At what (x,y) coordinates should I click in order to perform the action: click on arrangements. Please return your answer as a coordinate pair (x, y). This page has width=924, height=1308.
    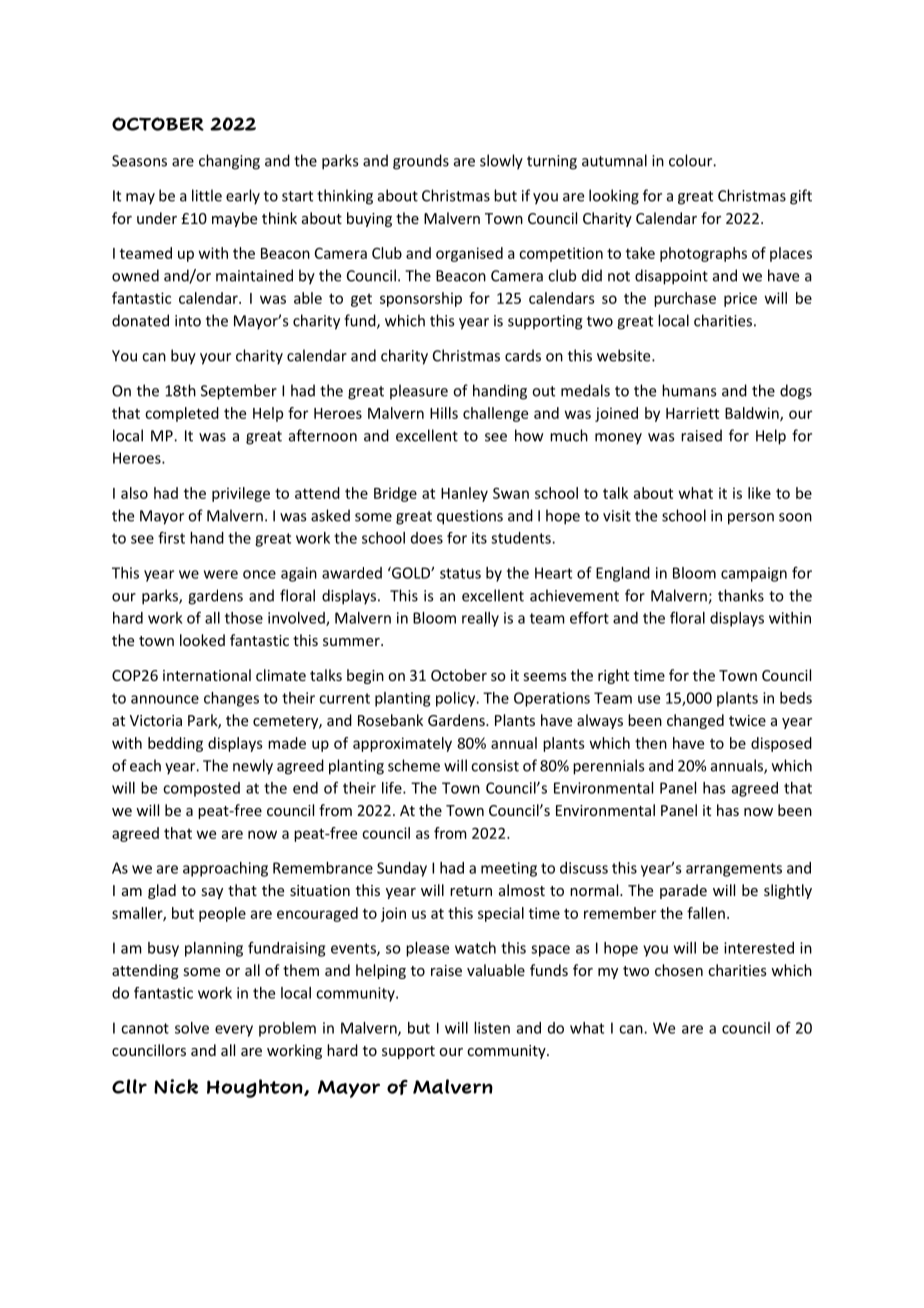
    Looking at the image, I should click on (734, 870).
